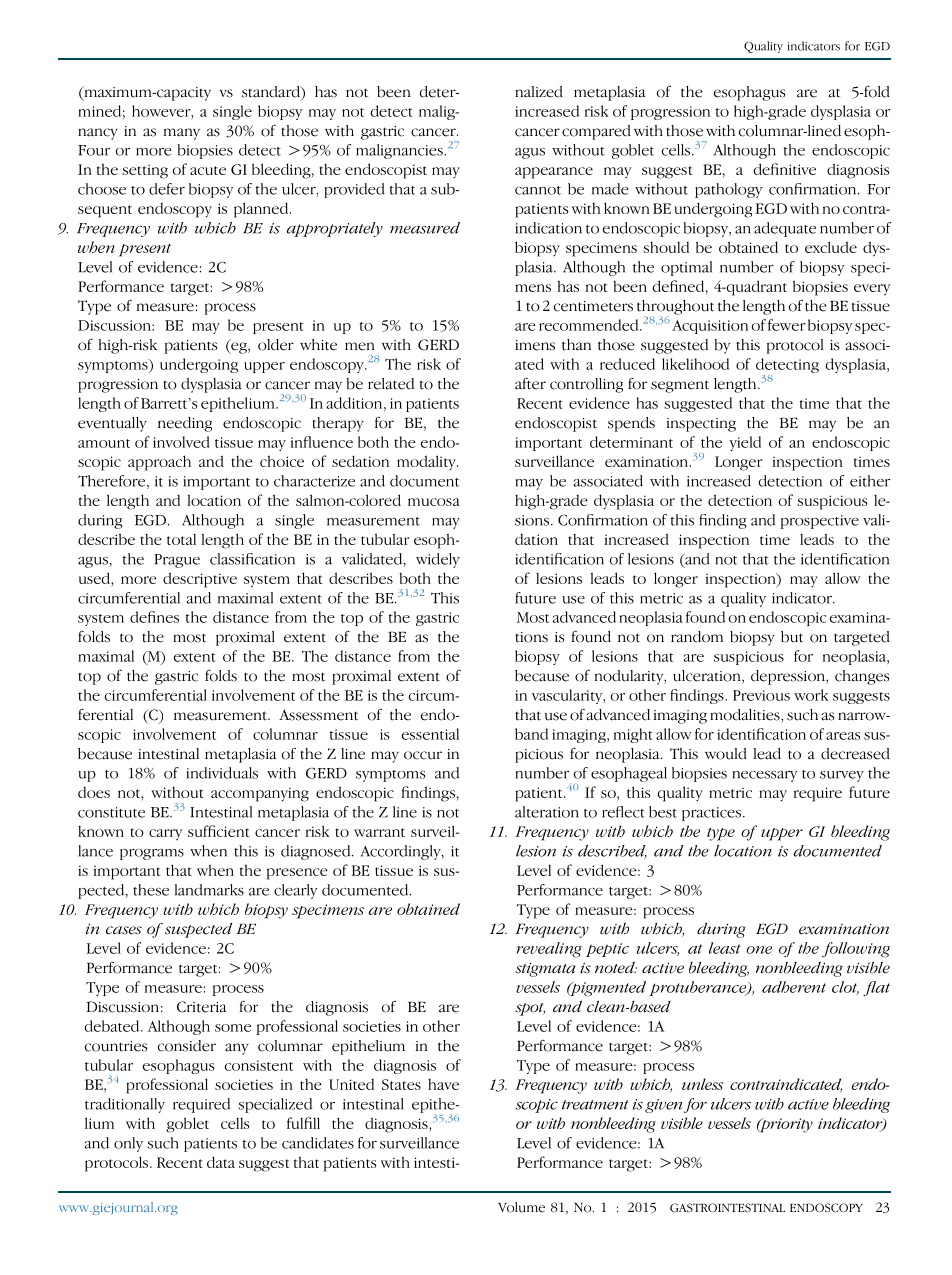 The image size is (952, 1275). What do you see at coordinates (547, 812) in the page?
I see `alteration` at bounding box center [547, 812].
